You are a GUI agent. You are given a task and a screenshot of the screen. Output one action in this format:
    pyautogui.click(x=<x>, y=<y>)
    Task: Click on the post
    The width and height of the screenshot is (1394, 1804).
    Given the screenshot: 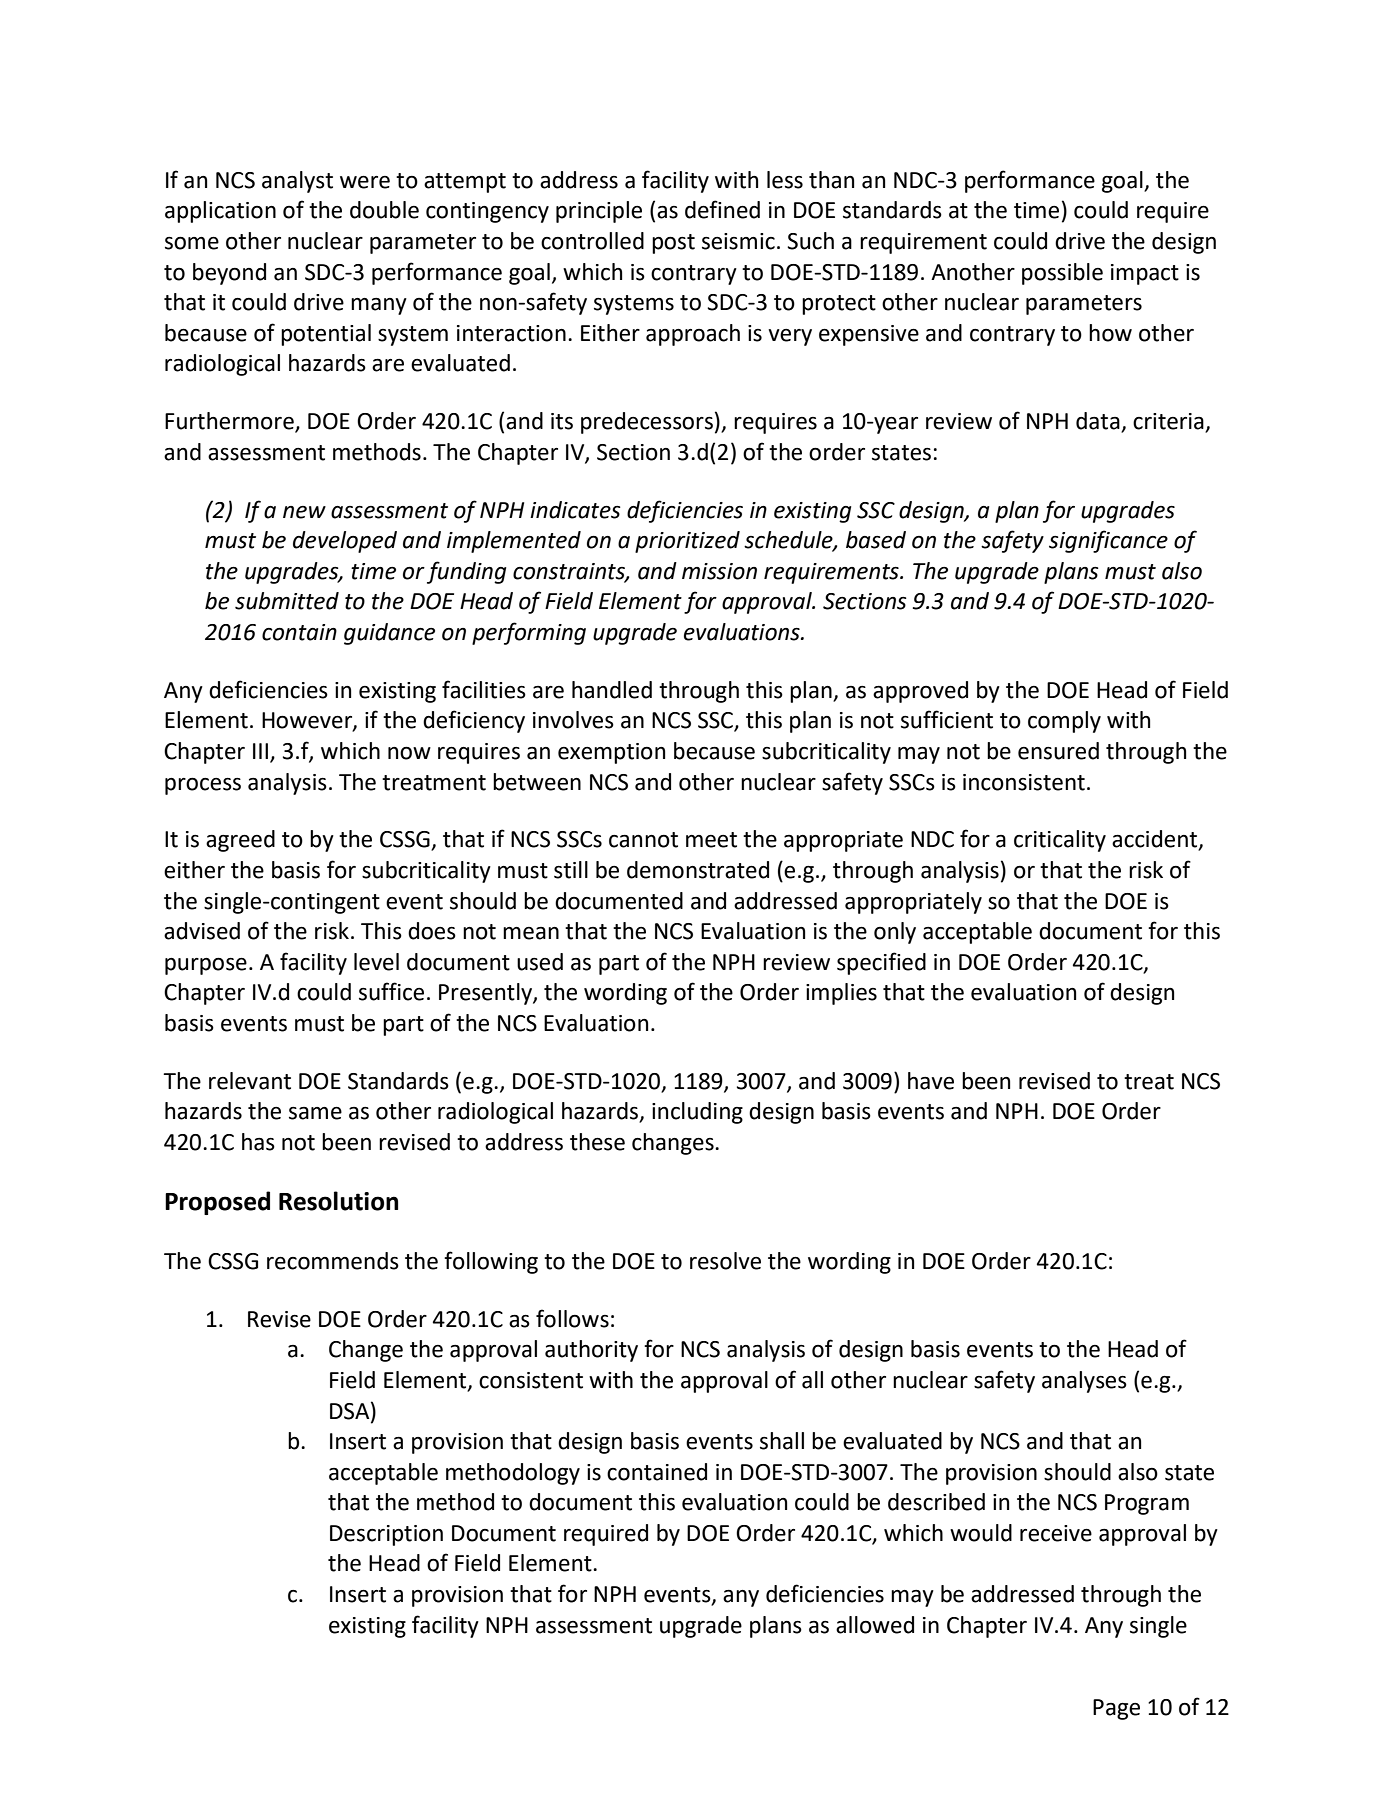 What is the action you would take?
    pyautogui.click(x=673, y=244)
